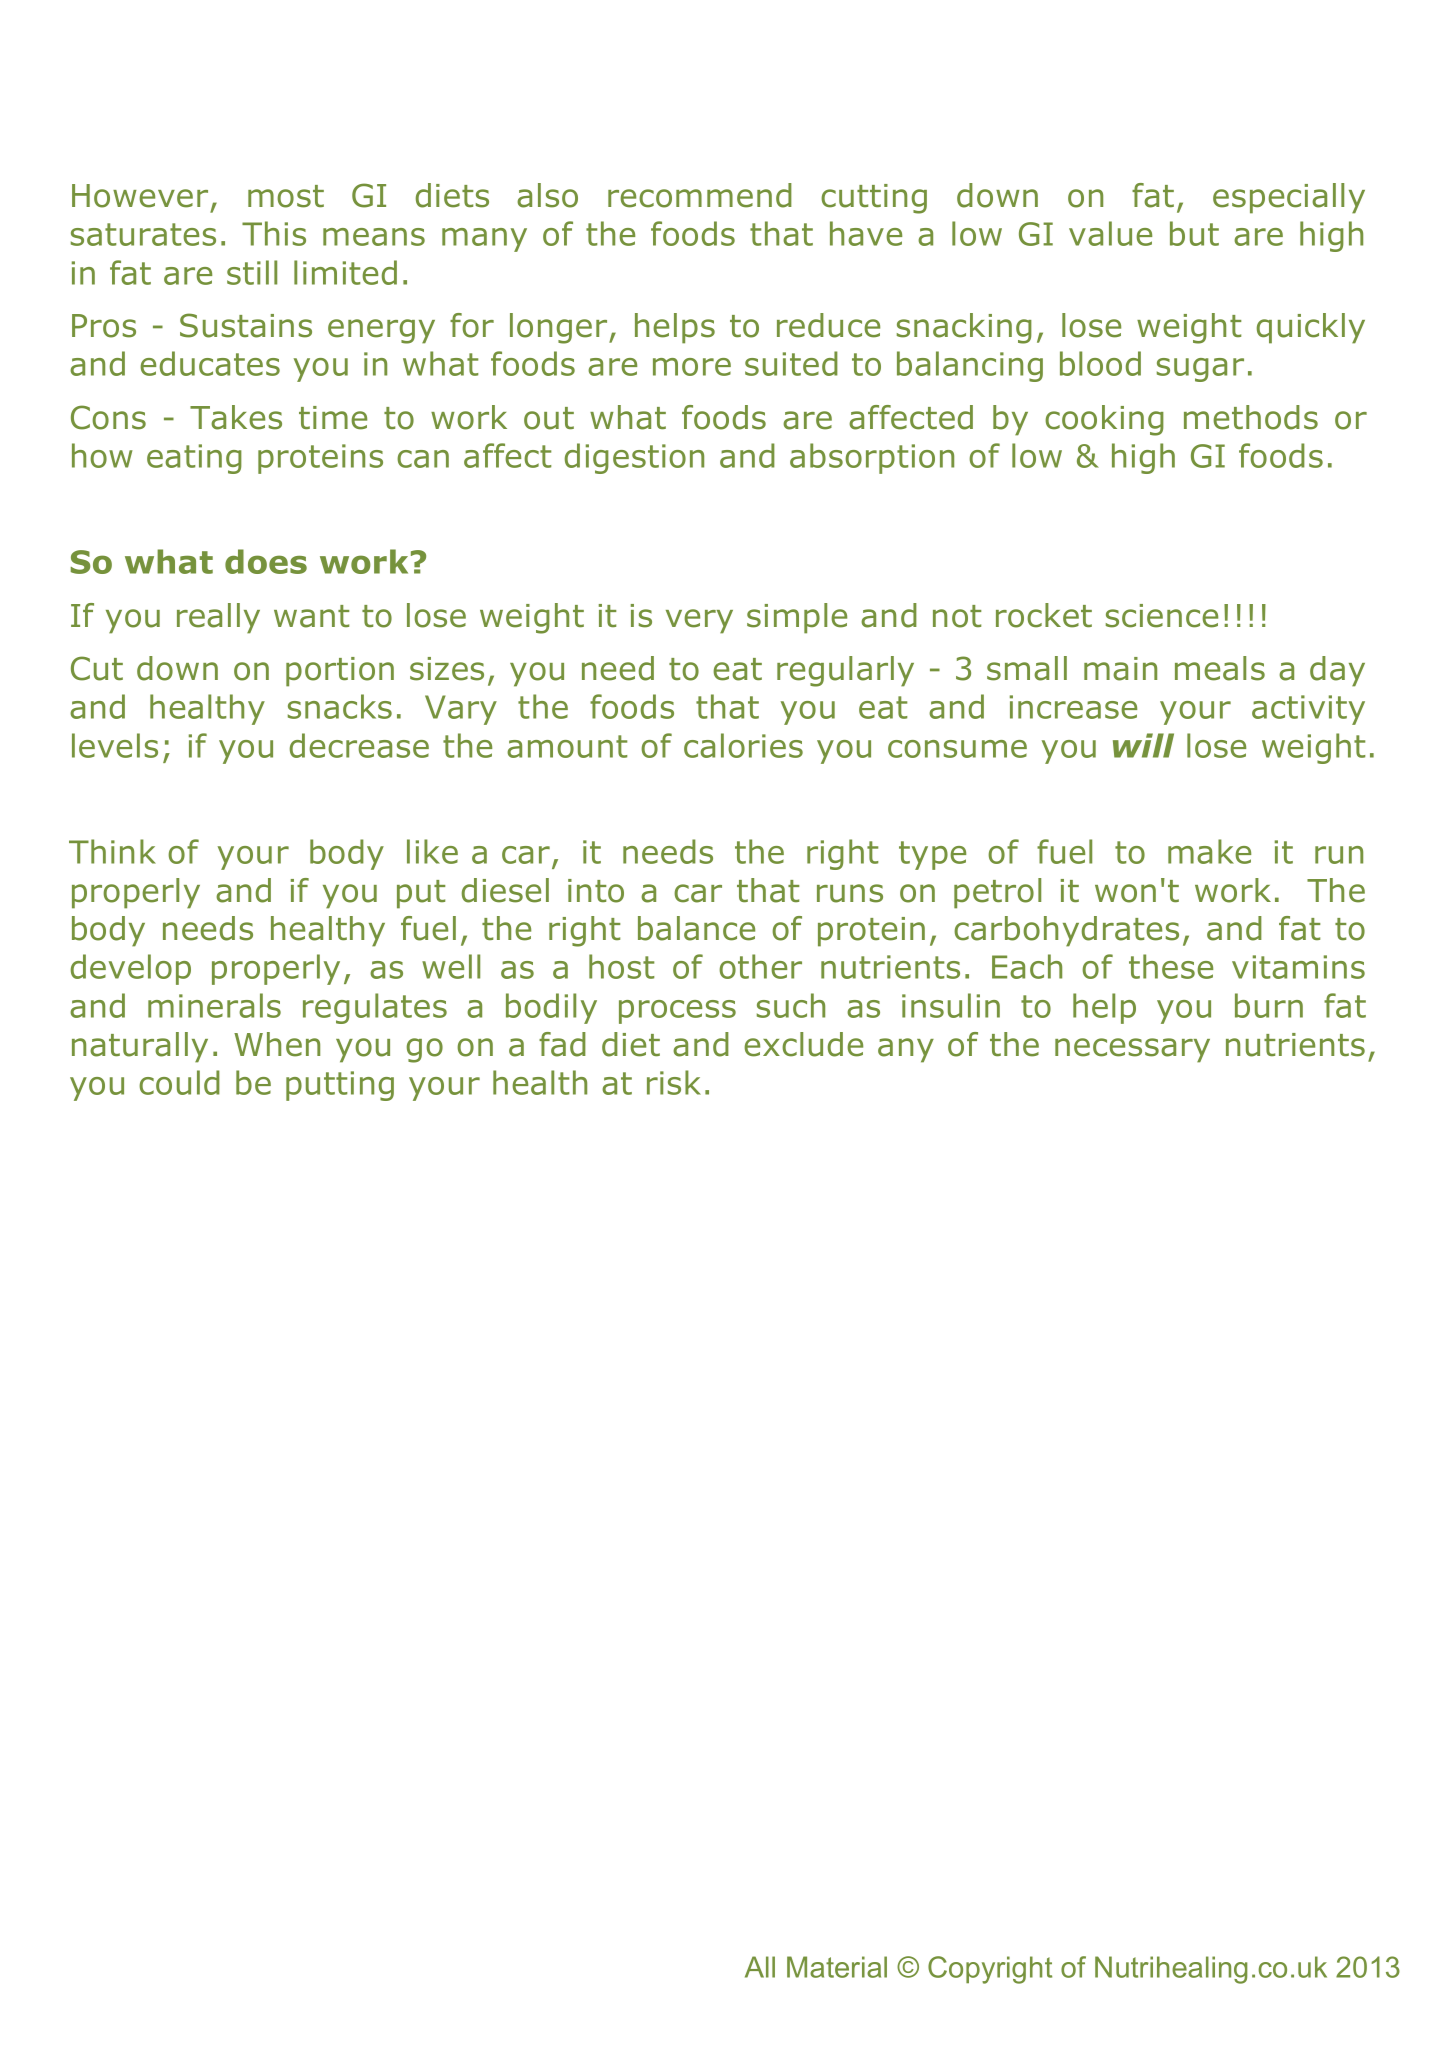  I want to click on This, so click(274, 233).
